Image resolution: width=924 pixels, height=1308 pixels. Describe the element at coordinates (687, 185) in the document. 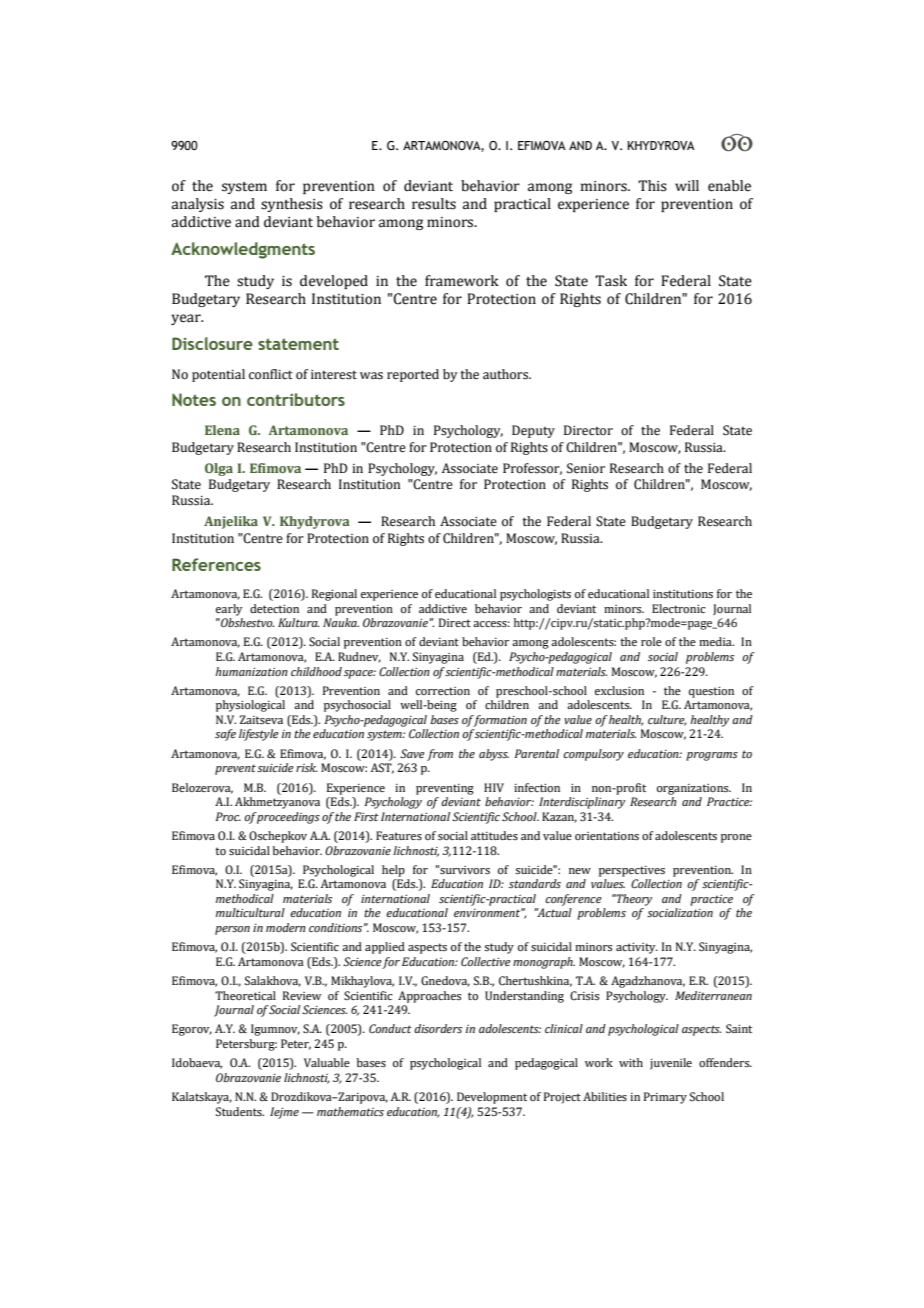

I see `will` at that location.
